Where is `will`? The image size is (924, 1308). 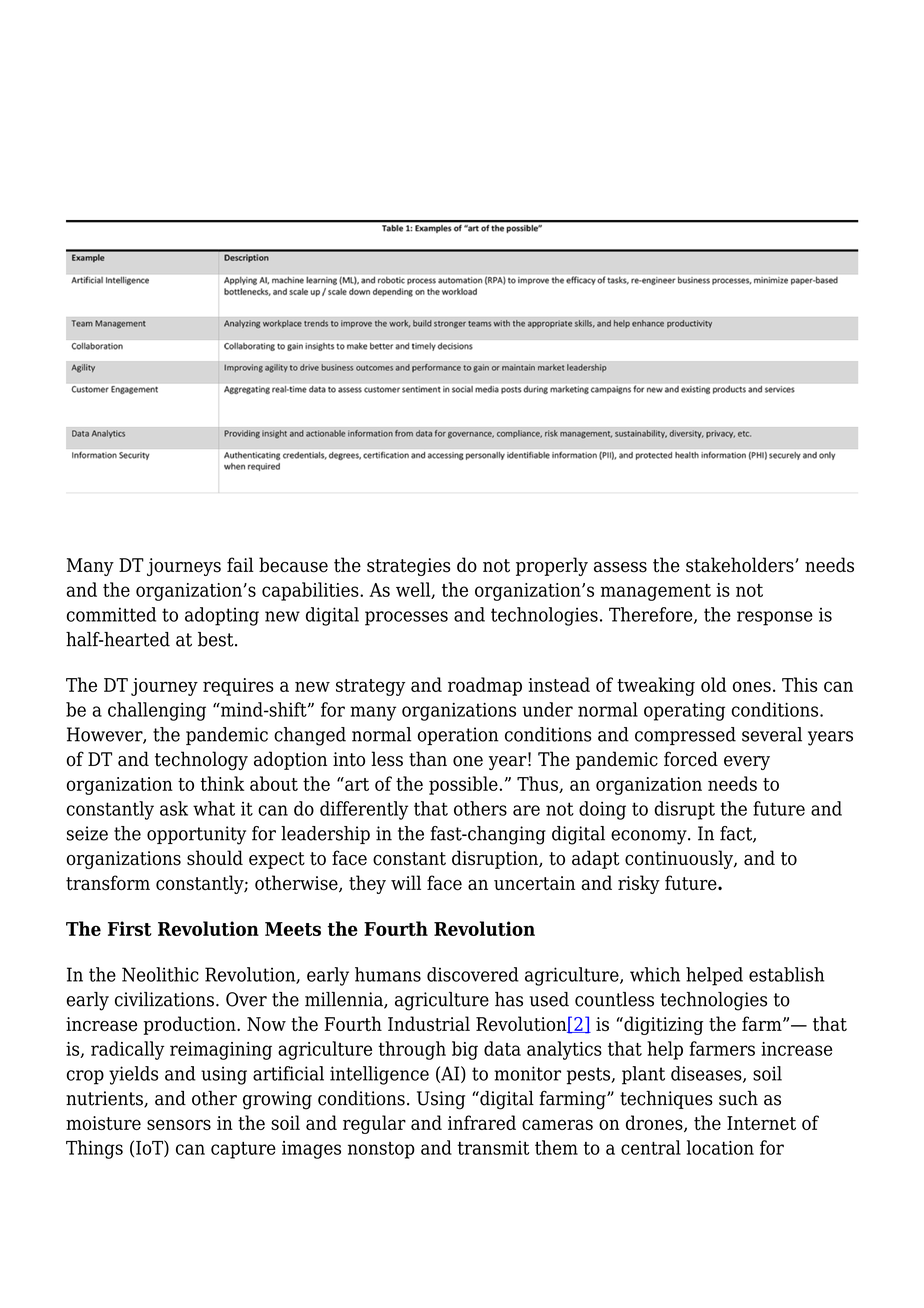 will is located at coordinates (406, 882).
